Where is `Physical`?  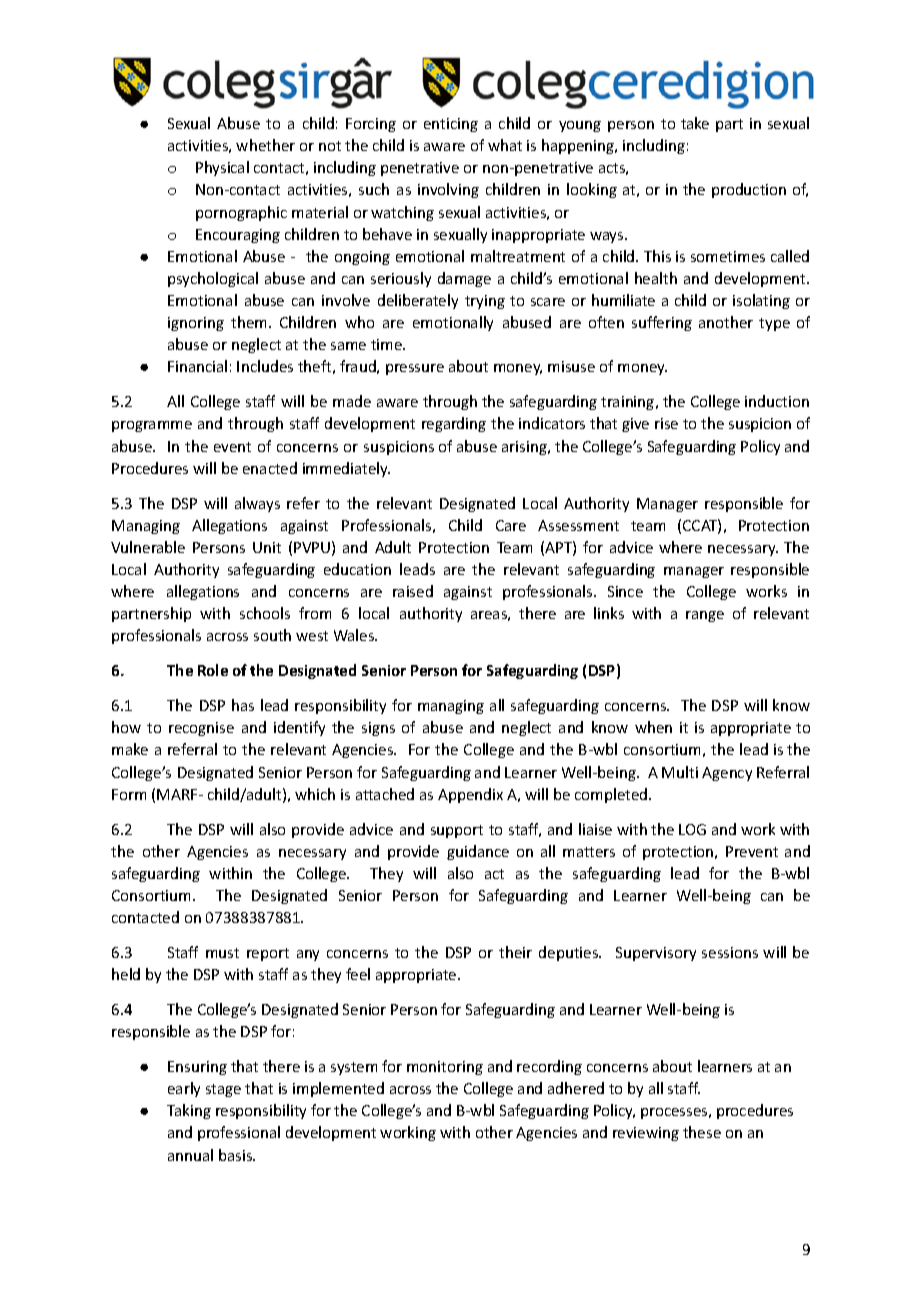
Physical is located at coordinates (222, 168).
